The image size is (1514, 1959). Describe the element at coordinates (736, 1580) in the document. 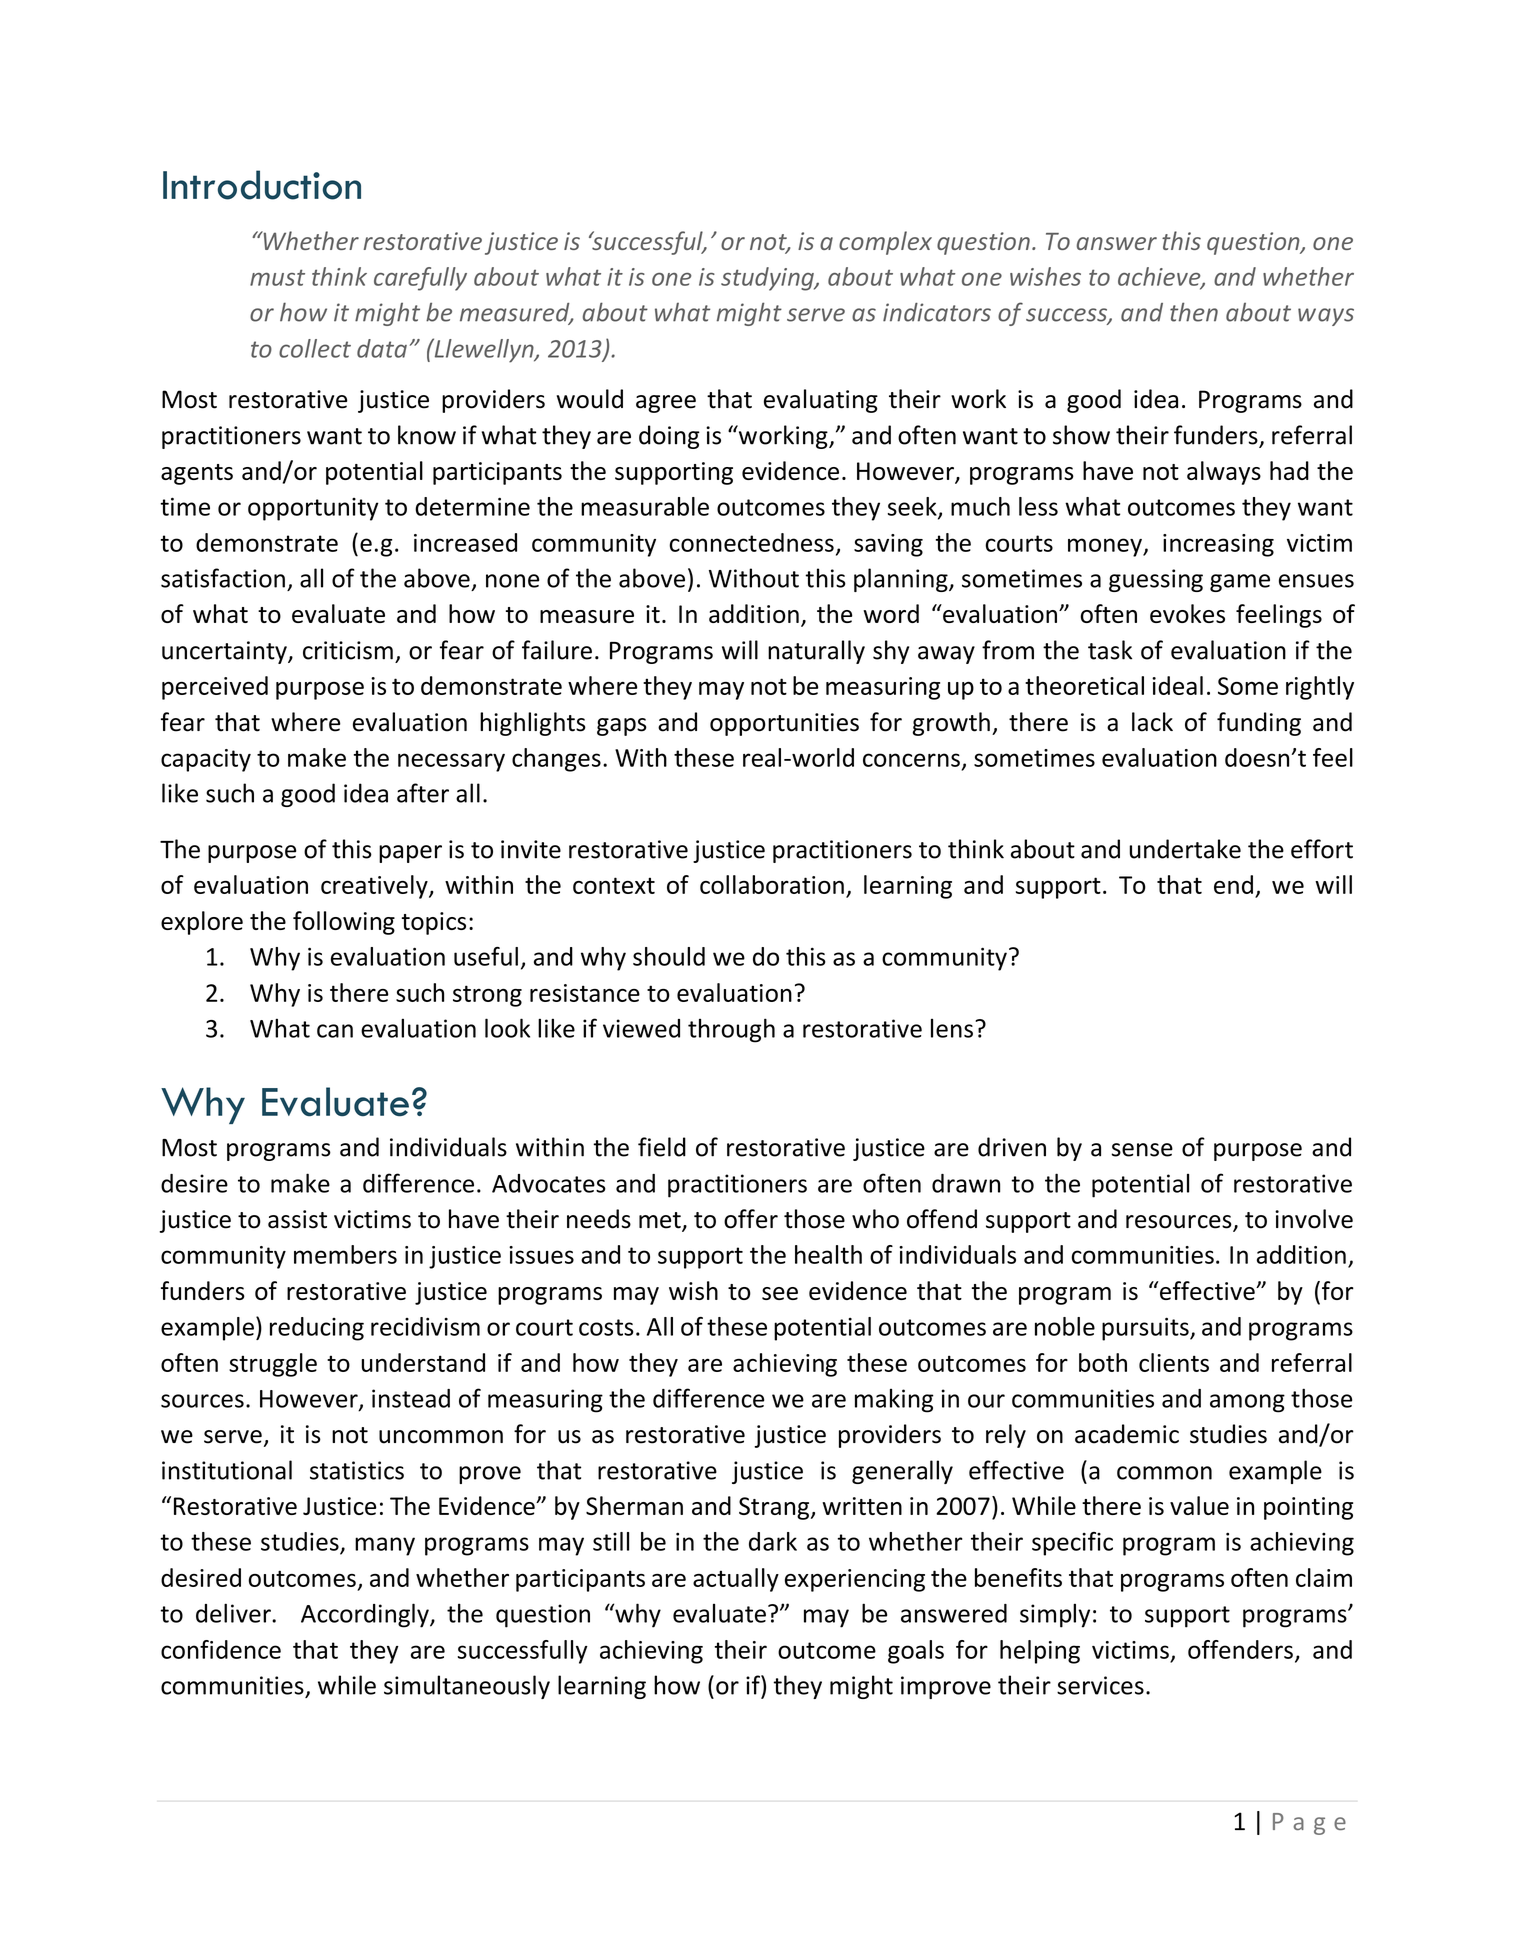

I see `actually` at that location.
